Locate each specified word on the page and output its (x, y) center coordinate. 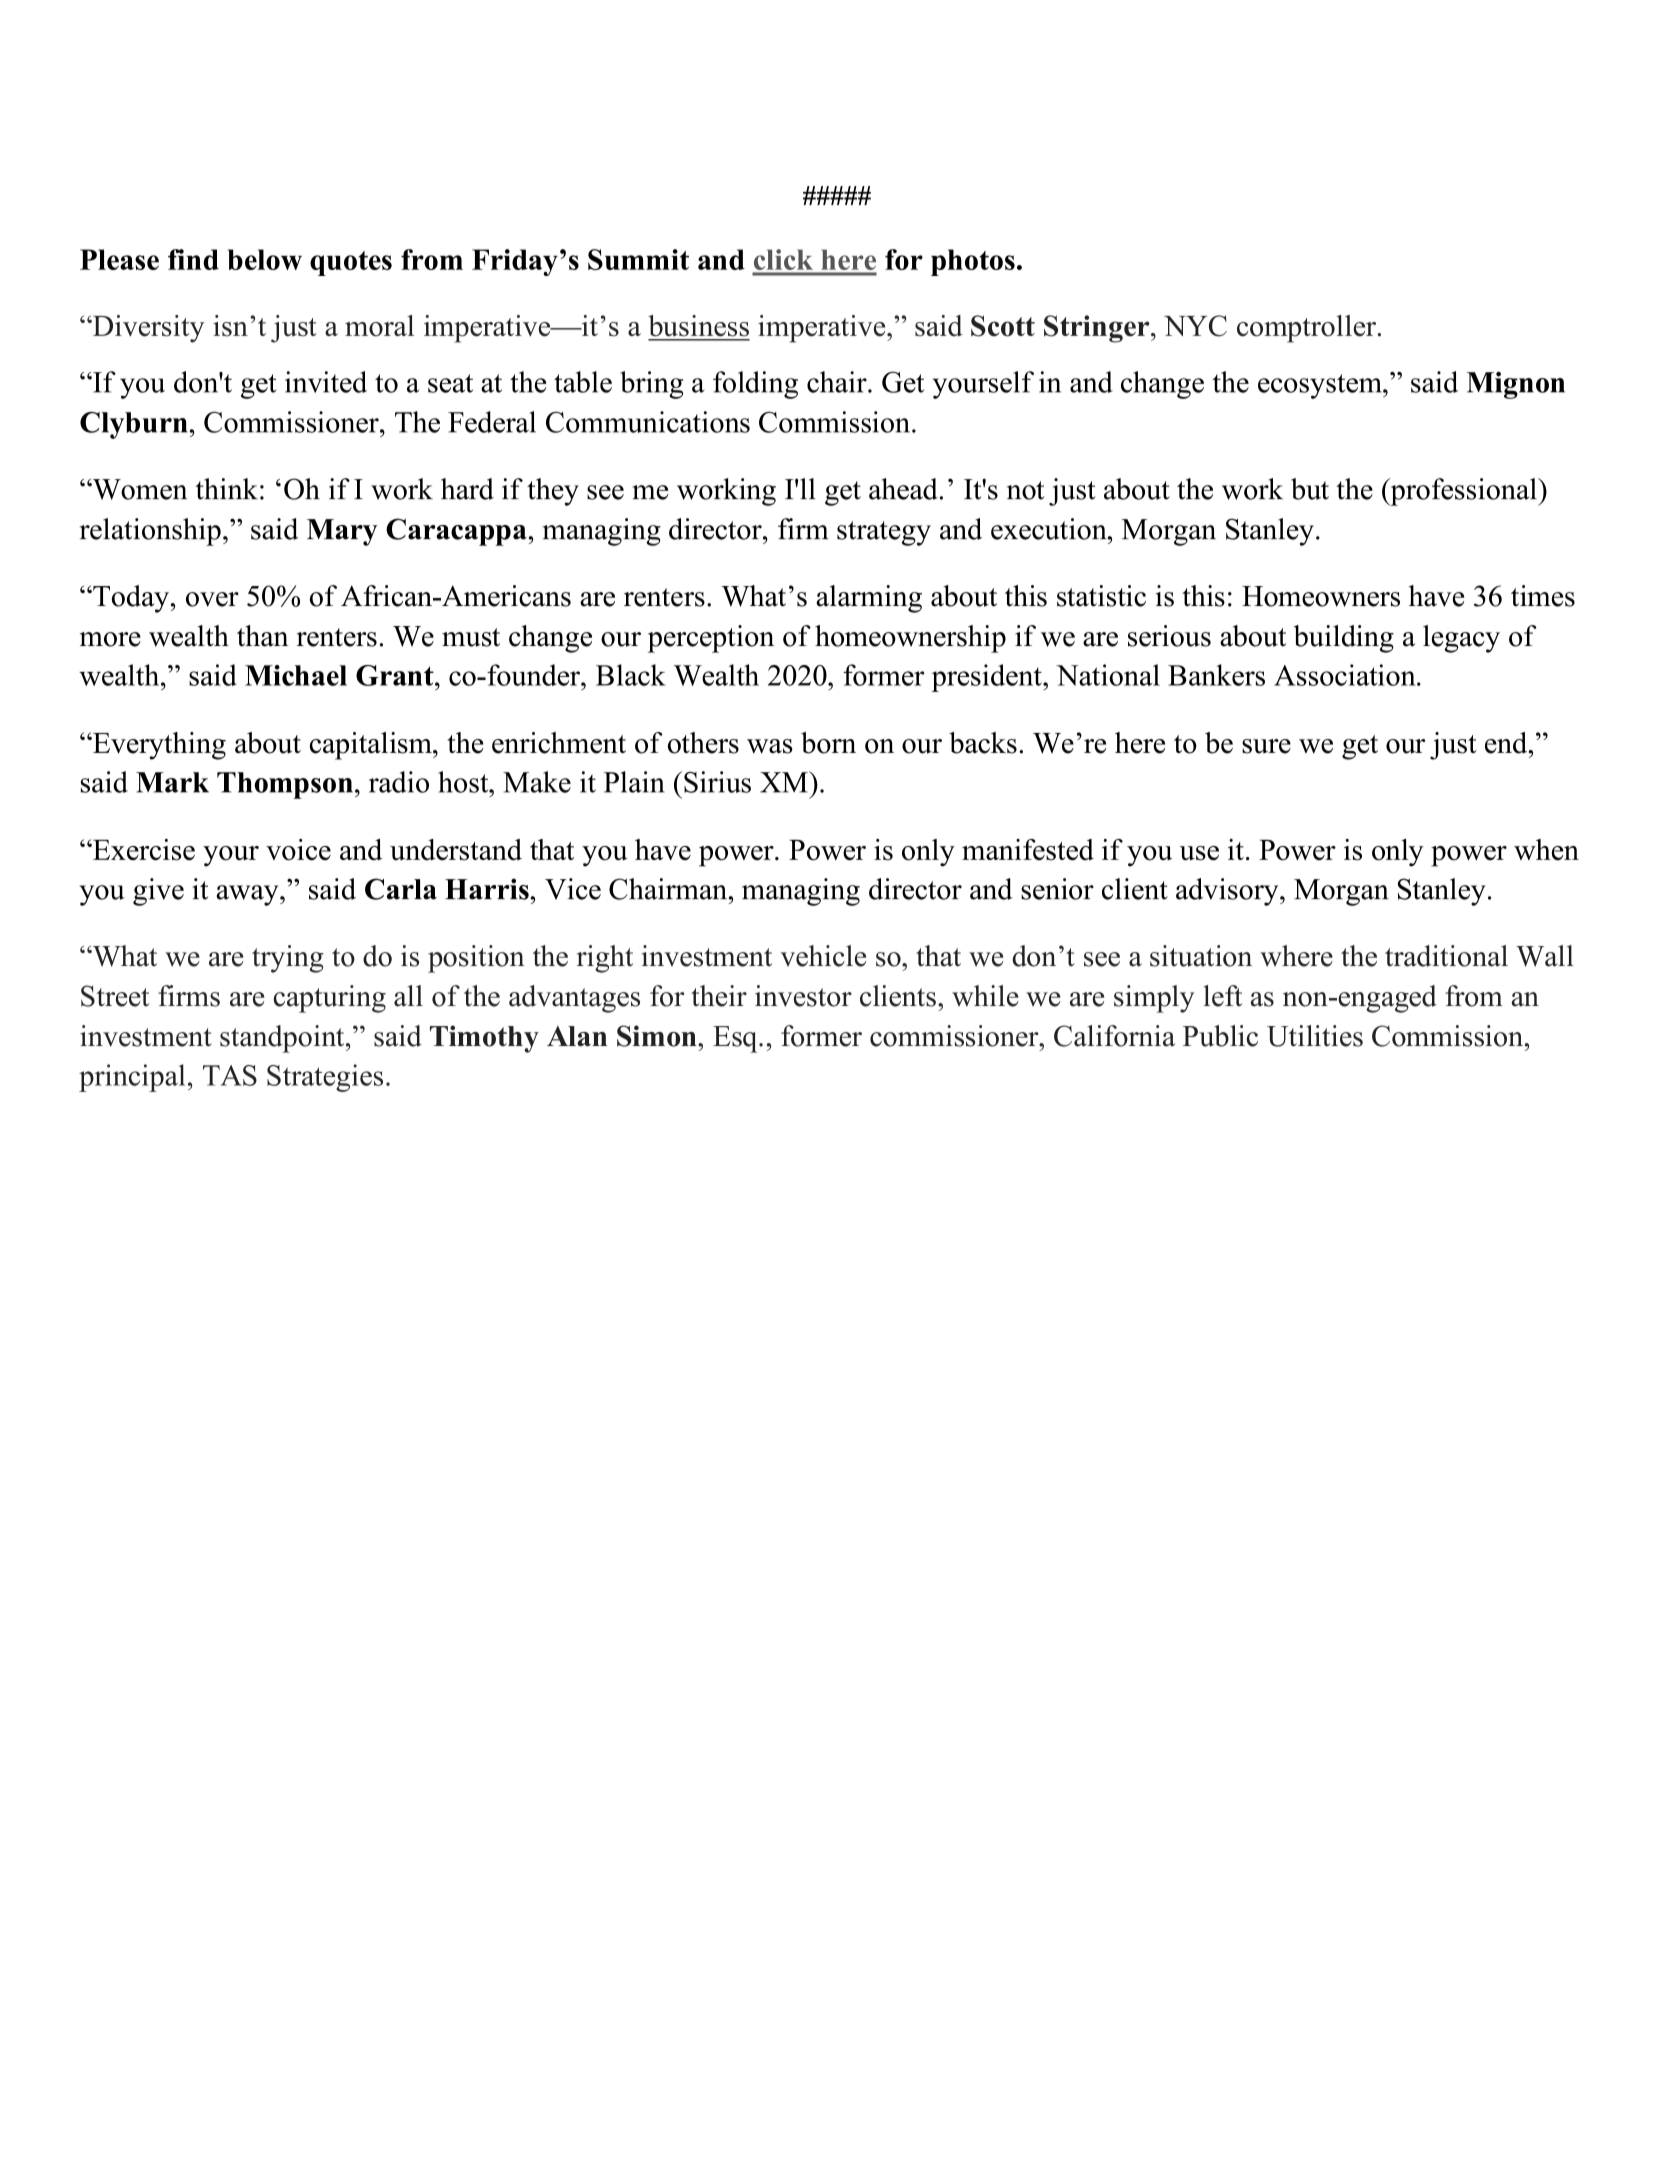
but (1310, 489)
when (1546, 850)
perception (711, 639)
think (227, 489)
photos (973, 262)
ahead (903, 489)
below (265, 259)
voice (298, 850)
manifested (1028, 850)
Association (1346, 675)
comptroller (1307, 329)
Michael (296, 675)
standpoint (283, 1039)
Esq (736, 1039)
